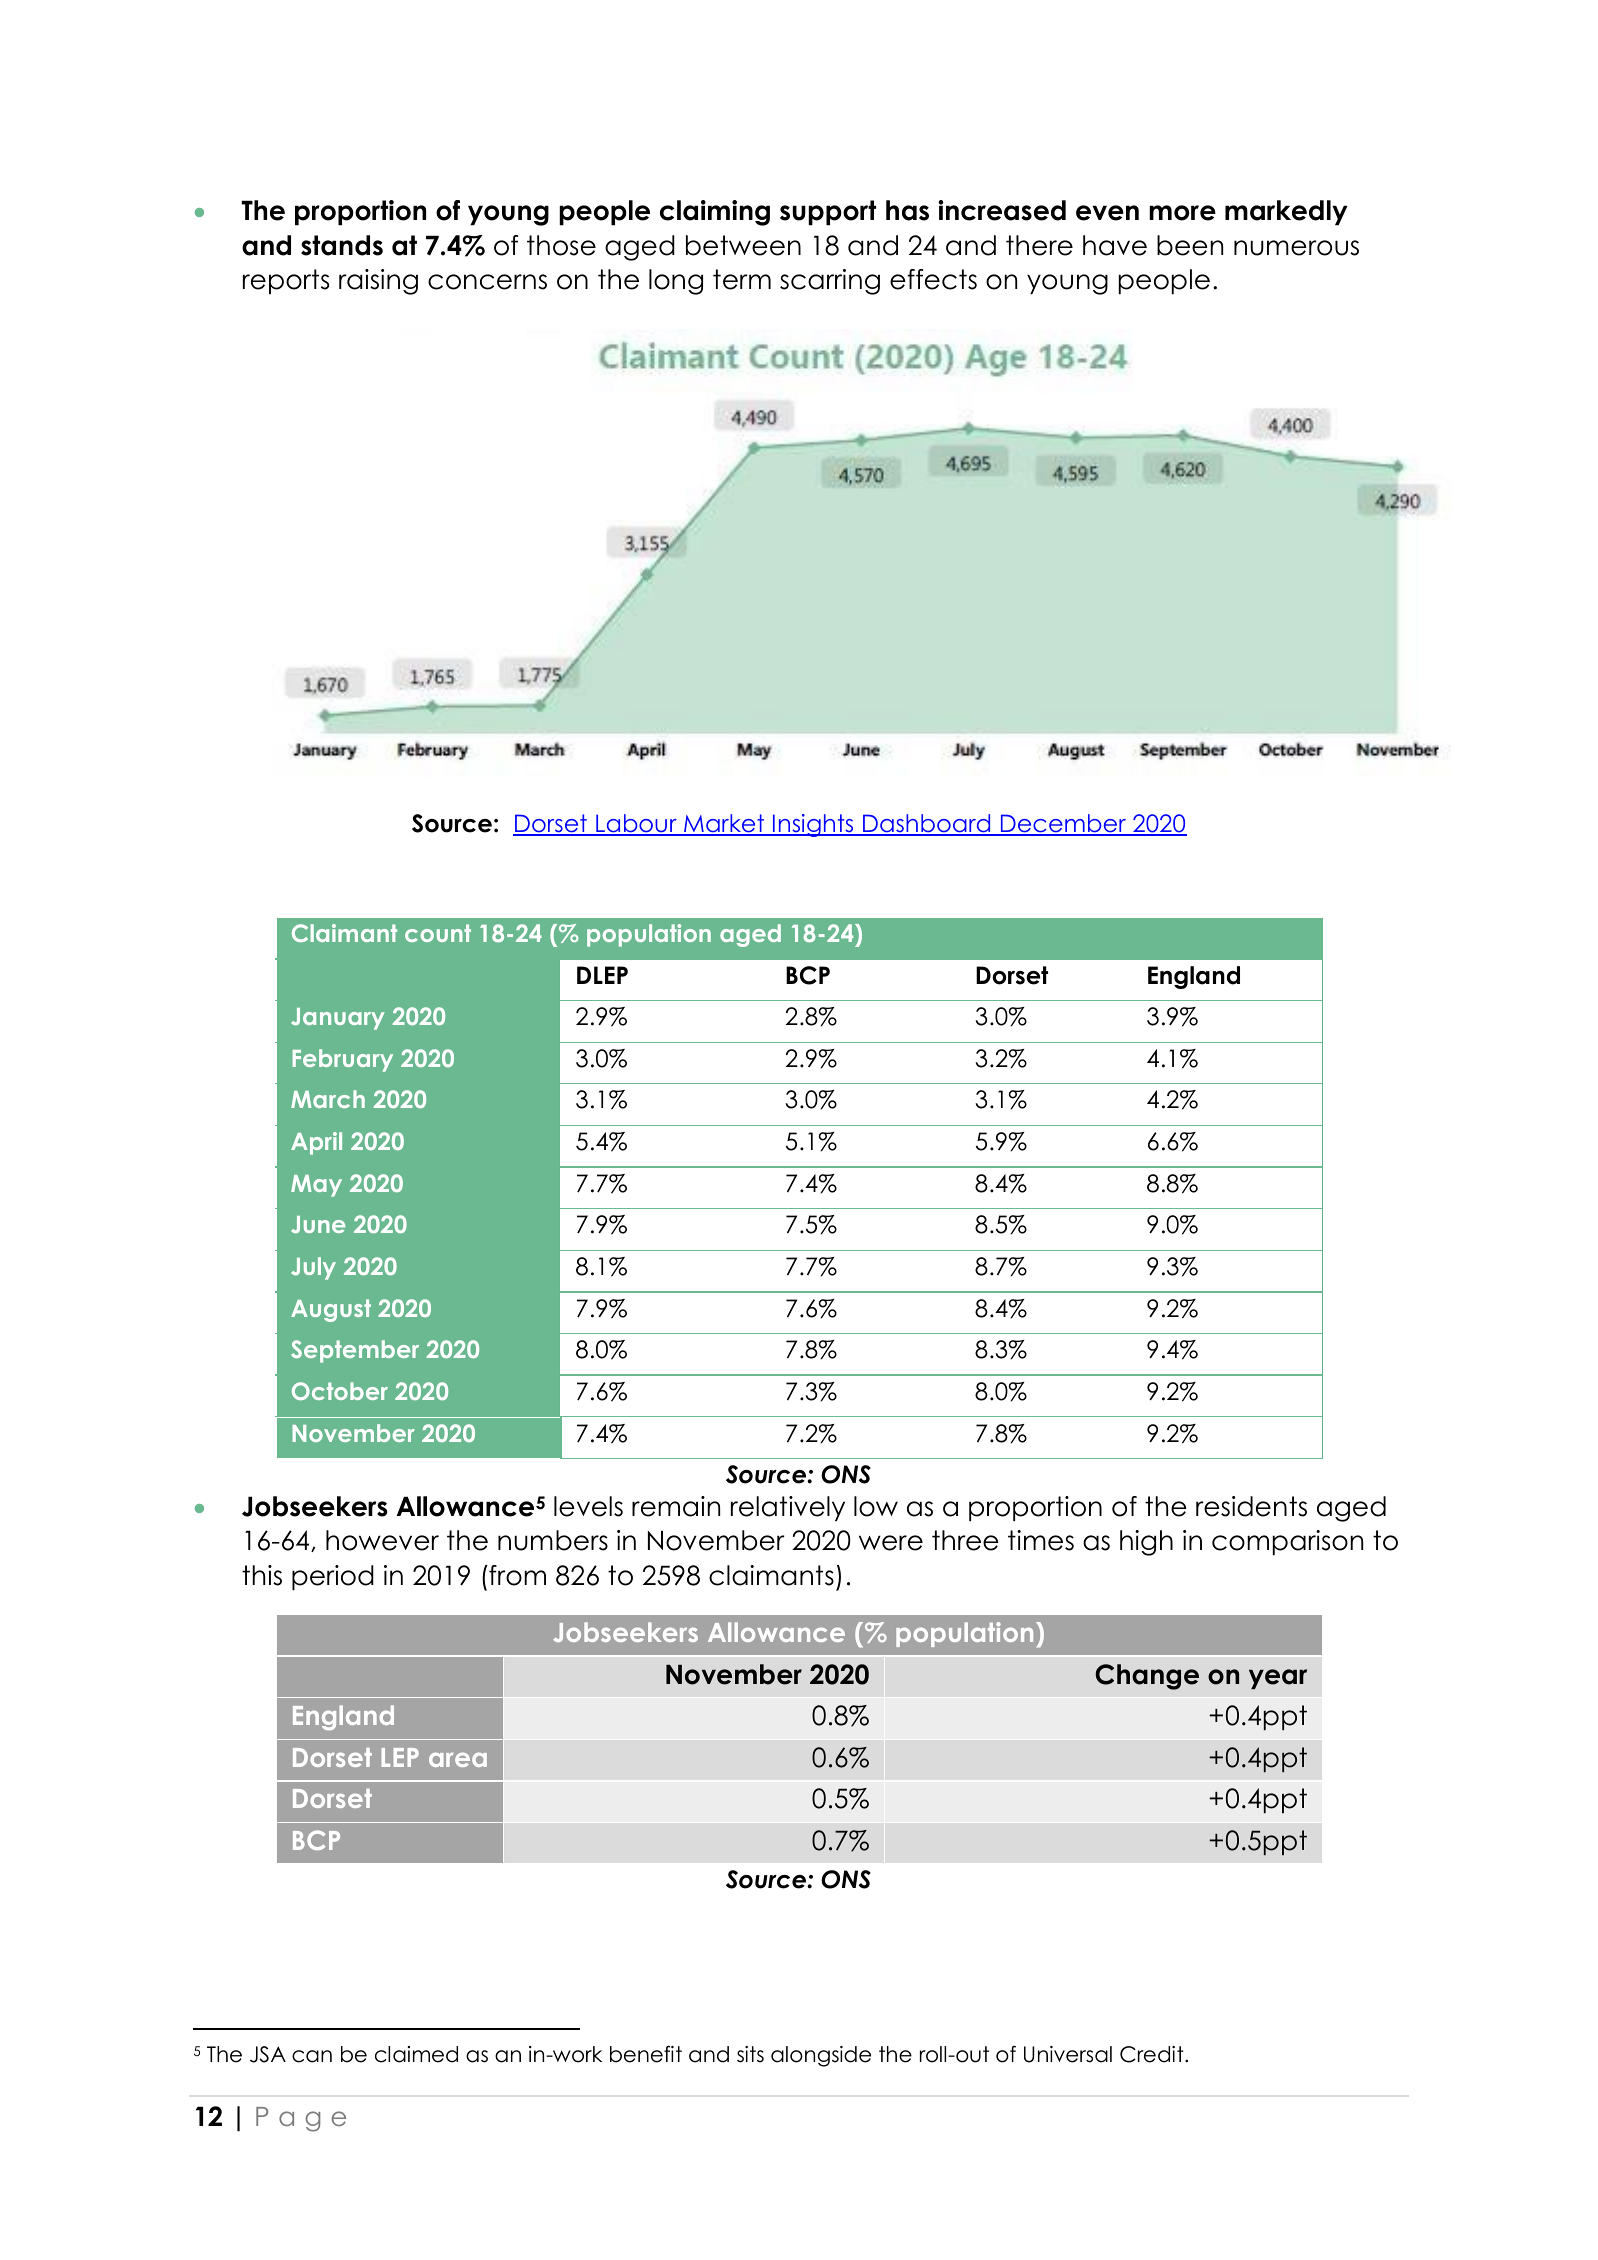  I want to click on Credit, so click(1153, 2054).
